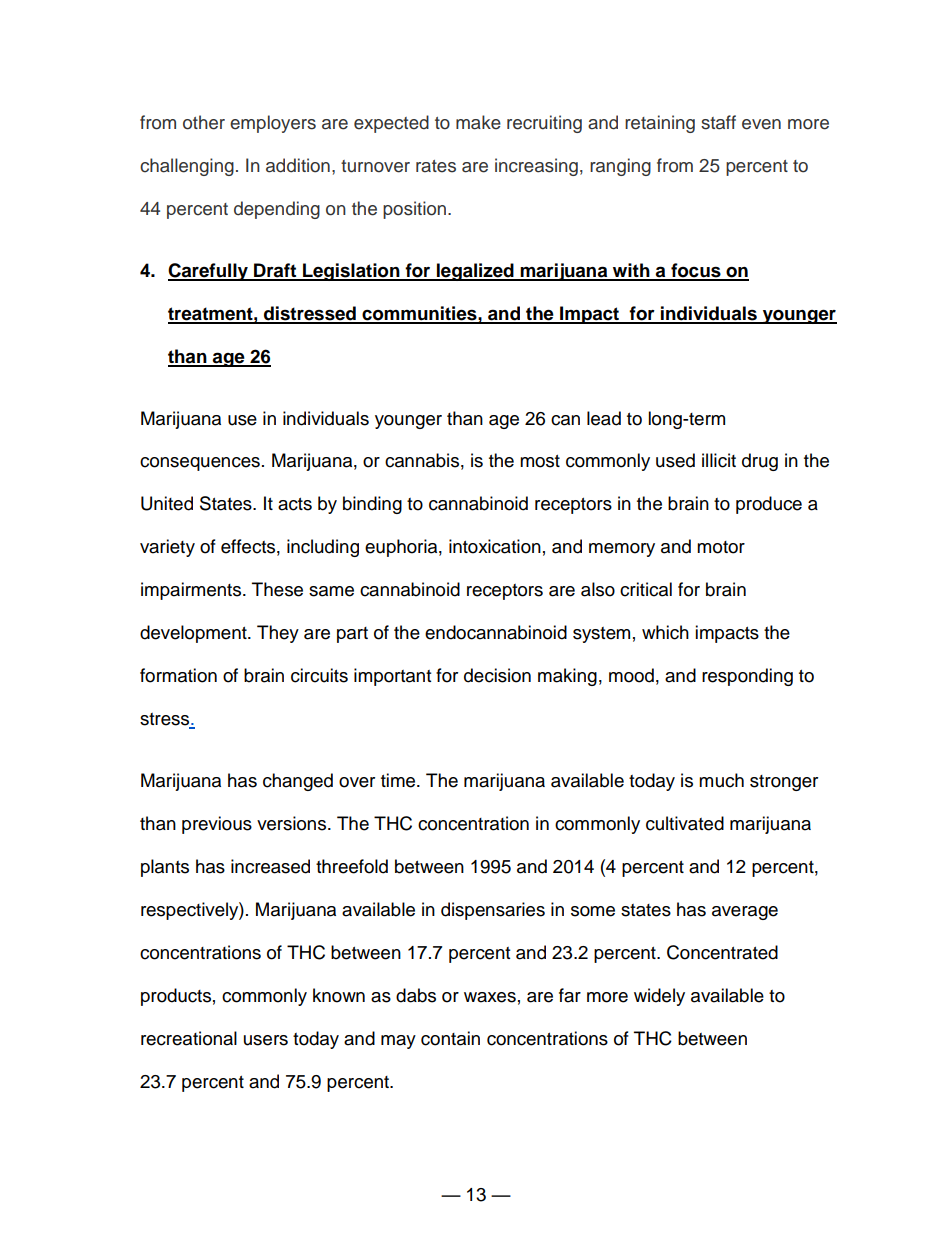 The image size is (952, 1233). Describe the element at coordinates (478, 122) in the screenshot. I see `make` at that location.
